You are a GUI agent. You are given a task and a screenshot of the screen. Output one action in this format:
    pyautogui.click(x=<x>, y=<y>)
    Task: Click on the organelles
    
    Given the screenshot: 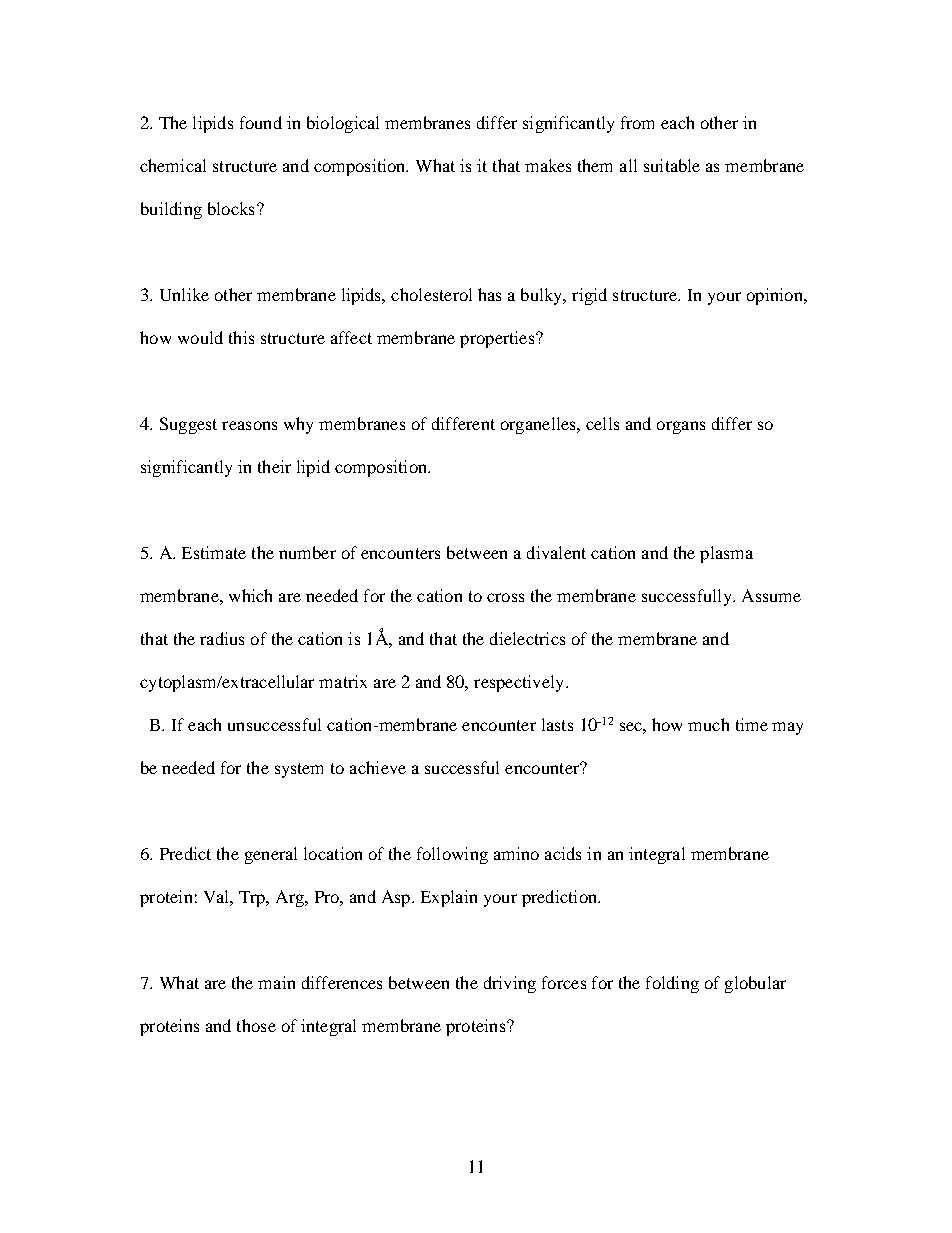 What is the action you would take?
    pyautogui.click(x=539, y=425)
